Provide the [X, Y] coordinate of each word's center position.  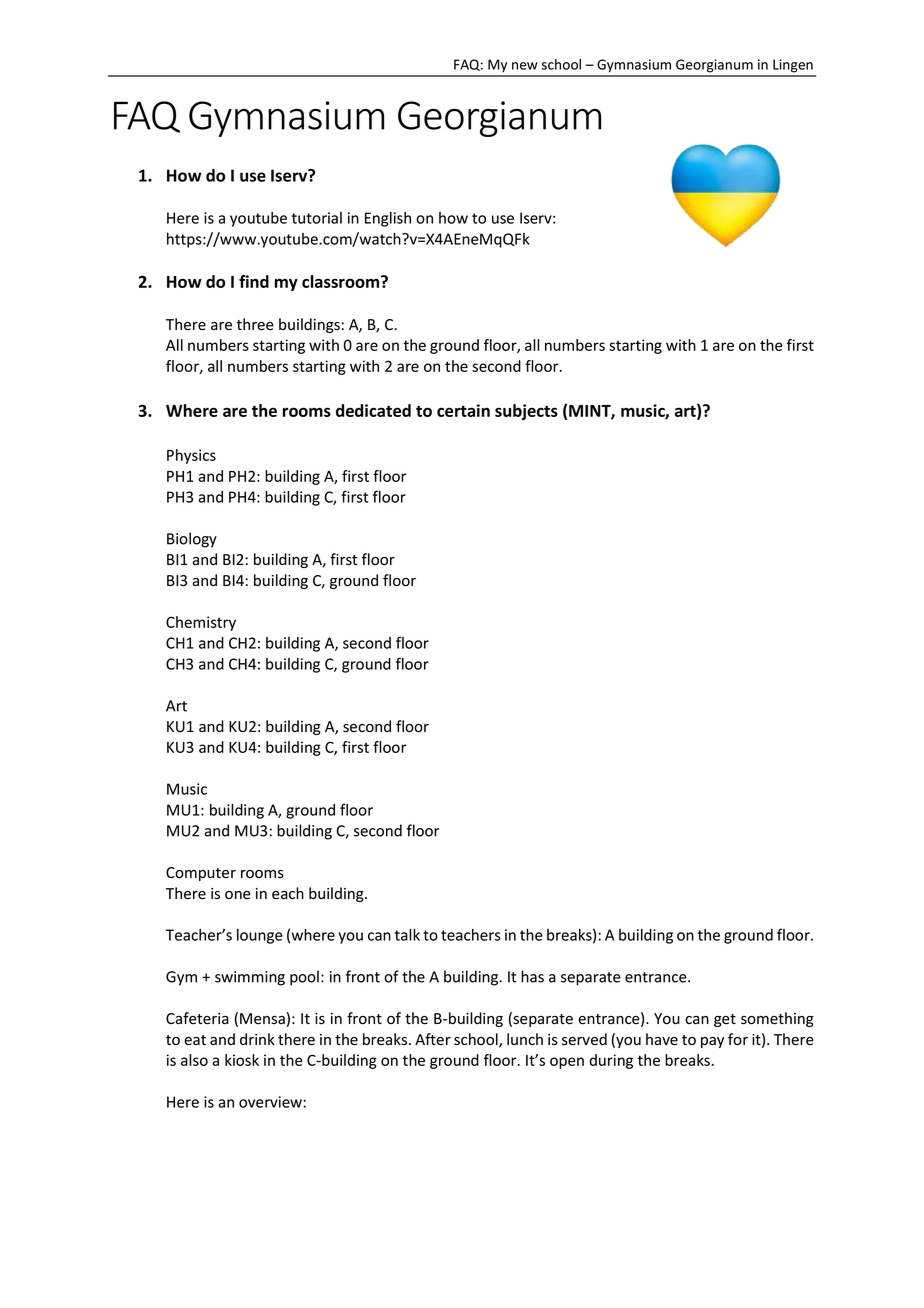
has [532, 976]
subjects [526, 412]
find [254, 281]
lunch [525, 1039]
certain [463, 410]
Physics [191, 456]
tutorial [317, 218]
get [725, 1020]
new [525, 66]
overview [270, 1102]
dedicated [373, 410]
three [255, 324]
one [238, 895]
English [388, 219]
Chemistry [201, 623]
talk [407, 935]
